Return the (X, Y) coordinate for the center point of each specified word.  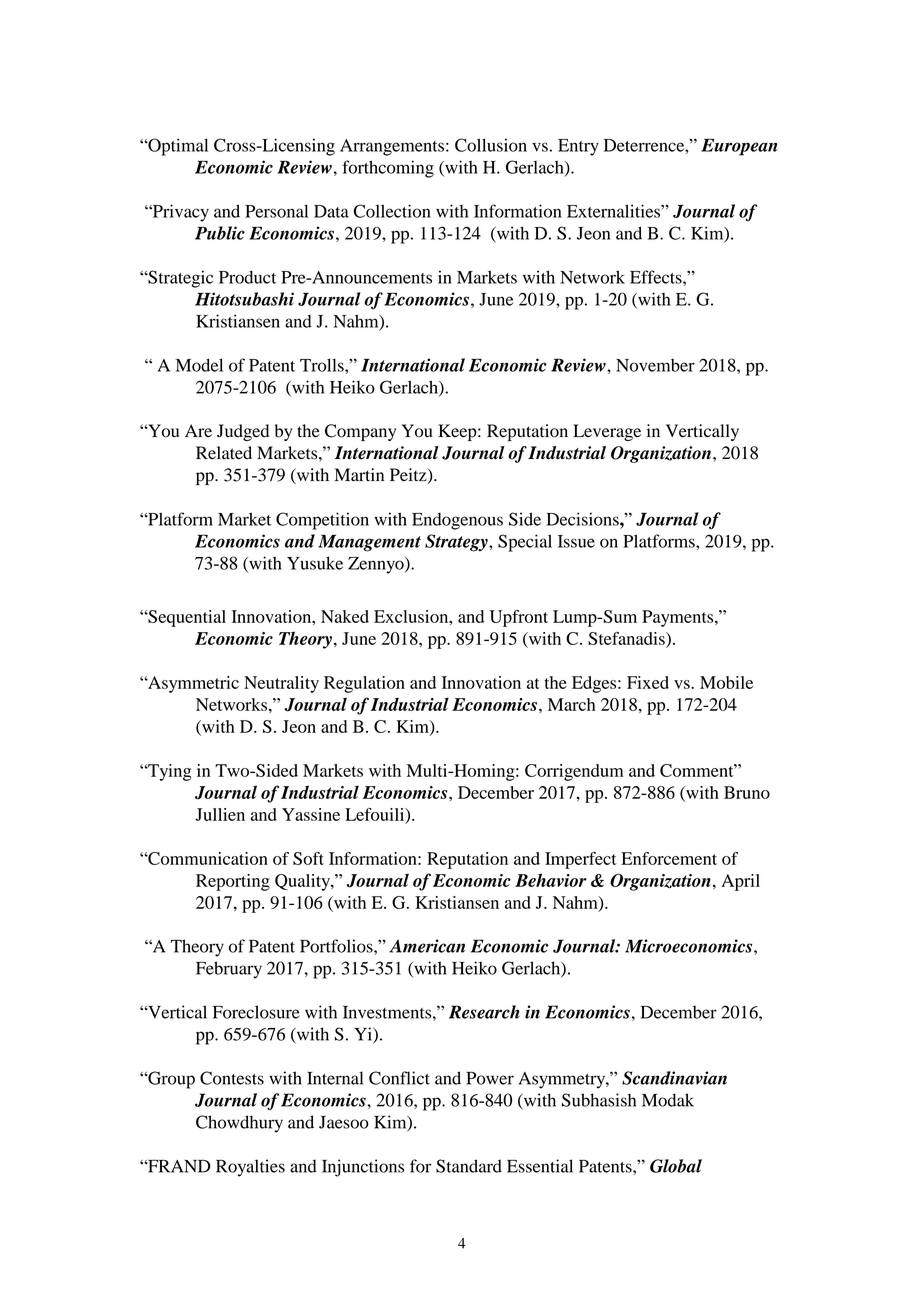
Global (676, 1166)
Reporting (233, 882)
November (655, 365)
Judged (243, 432)
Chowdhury (239, 1124)
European (739, 147)
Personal (276, 211)
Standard (469, 1166)
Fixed (648, 682)
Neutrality (281, 684)
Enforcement (669, 858)
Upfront (519, 618)
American (427, 946)
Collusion (491, 145)
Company (360, 432)
